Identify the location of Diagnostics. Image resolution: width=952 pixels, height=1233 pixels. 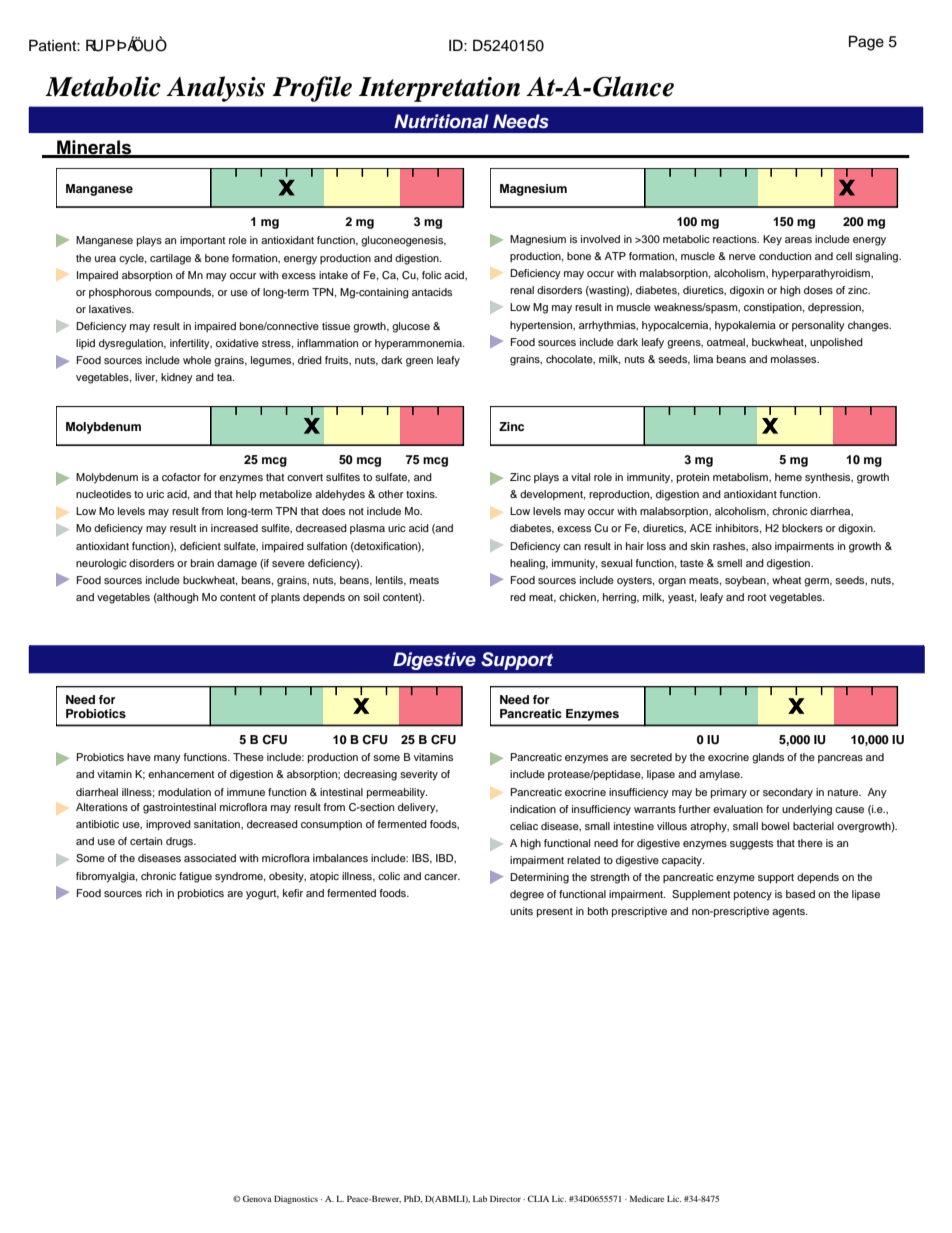
(296, 1199).
